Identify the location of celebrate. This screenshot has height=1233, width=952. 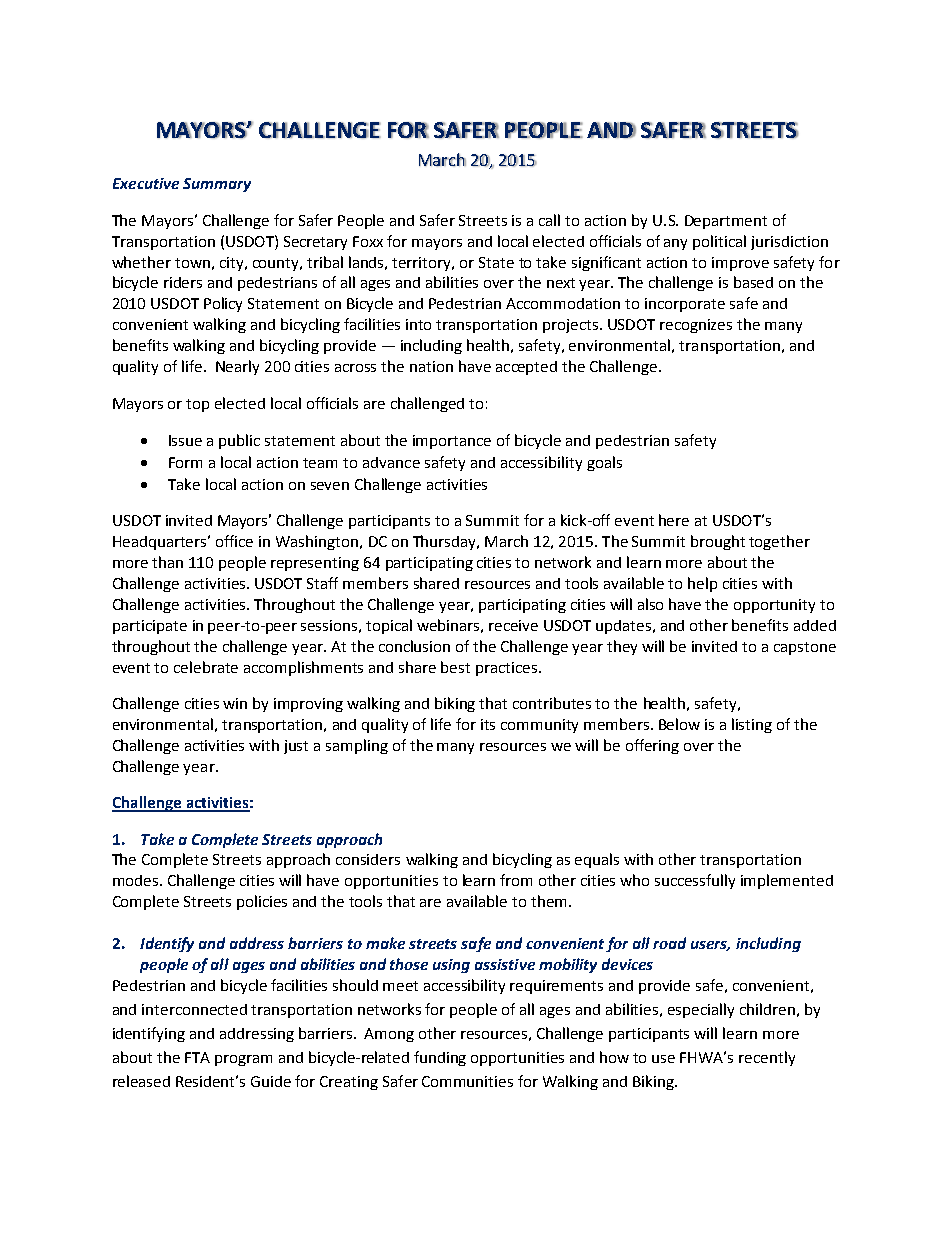
(206, 667).
